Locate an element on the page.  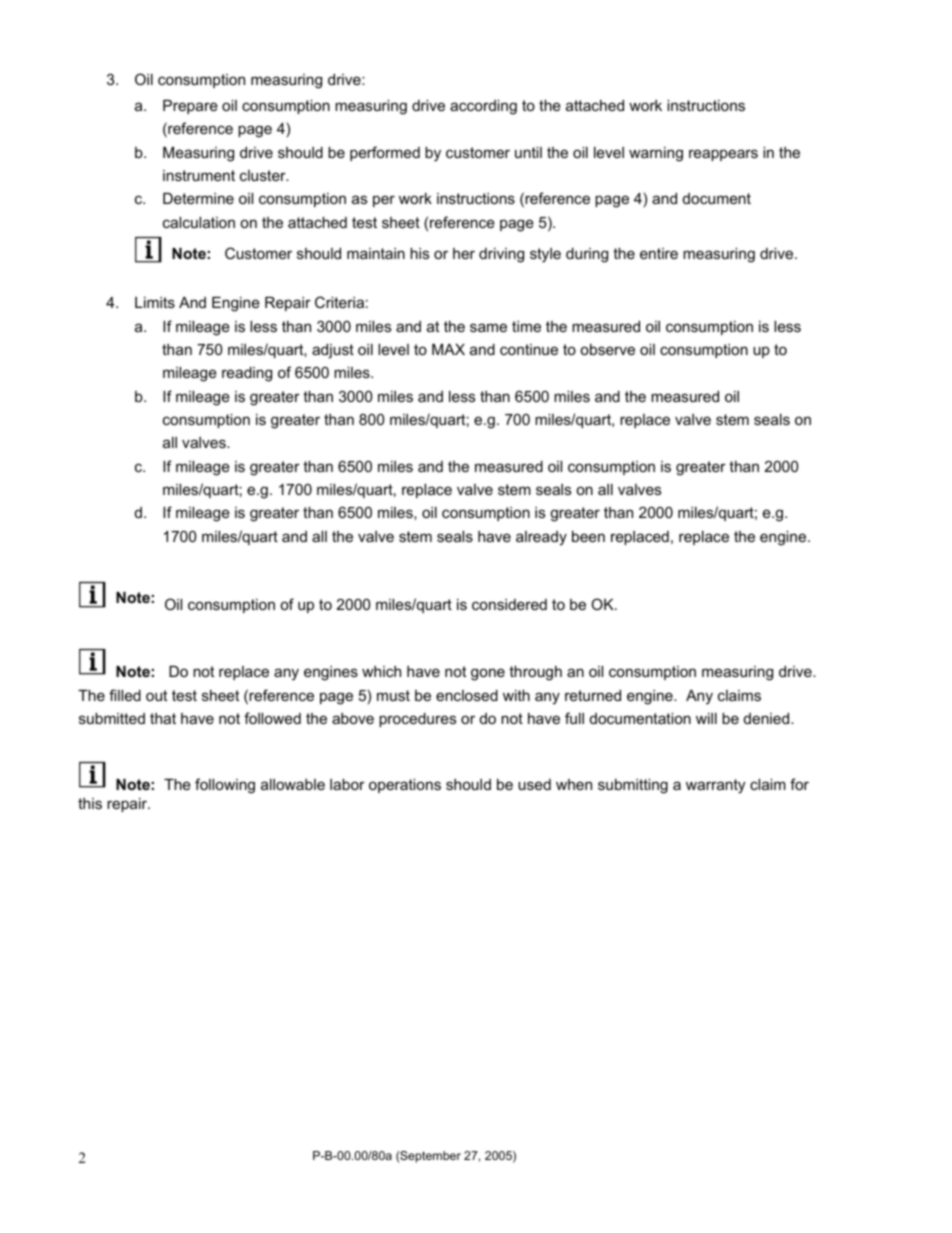
warning is located at coordinates (656, 154).
